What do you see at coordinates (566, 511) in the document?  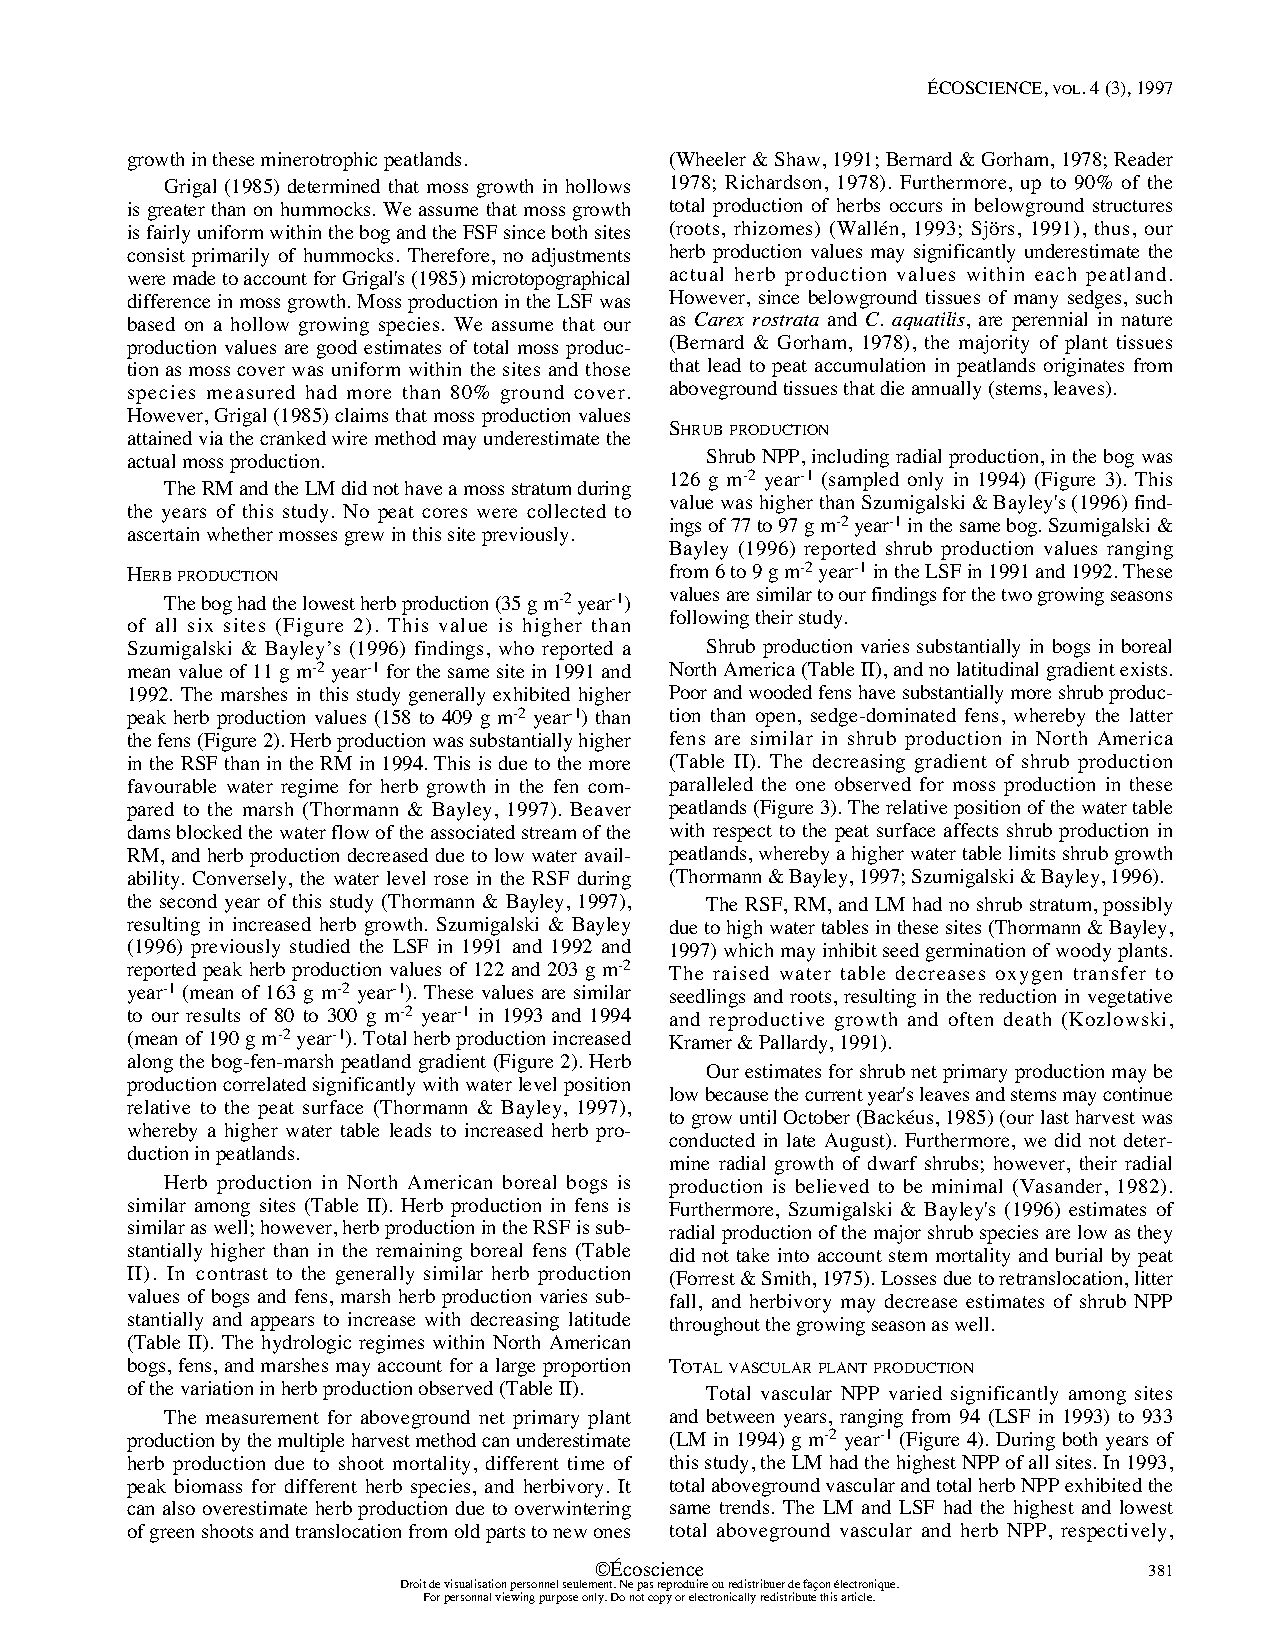 I see `collected` at bounding box center [566, 511].
